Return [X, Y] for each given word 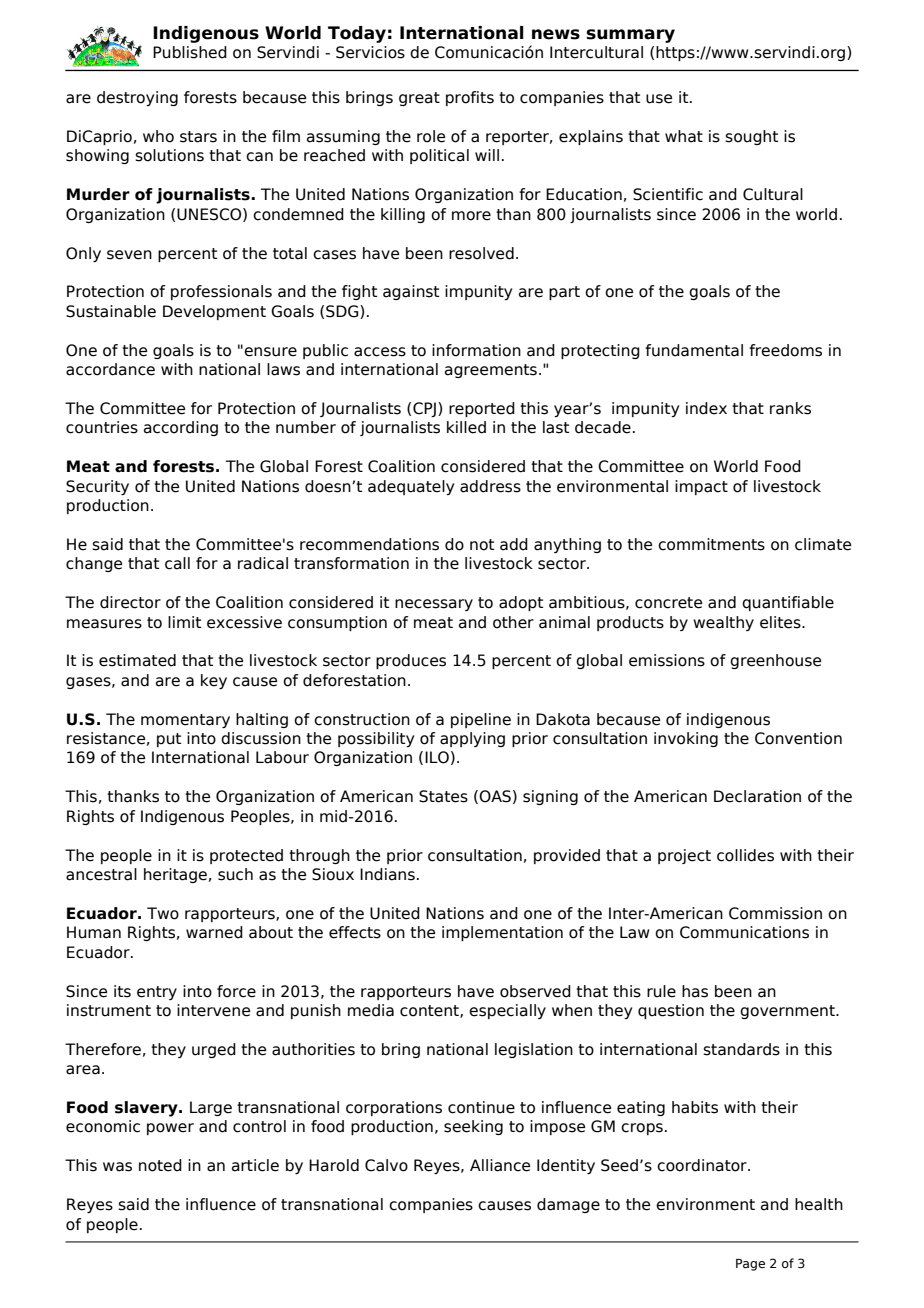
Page [750, 1265]
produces [411, 661]
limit [184, 622]
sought [751, 137]
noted [160, 1165]
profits [470, 98]
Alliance [500, 1165]
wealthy [723, 623]
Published [190, 52]
